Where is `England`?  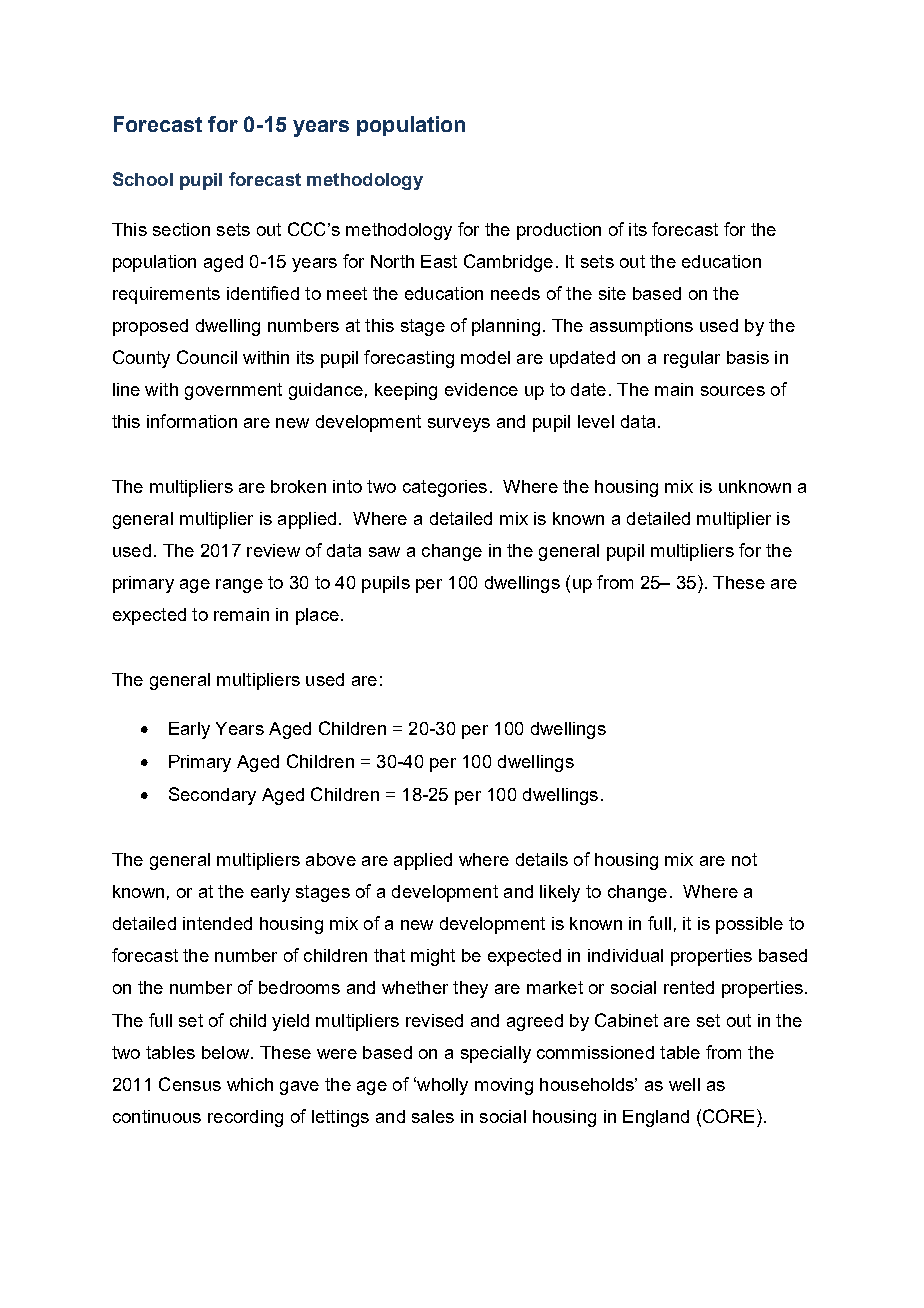 England is located at coordinates (656, 1118).
